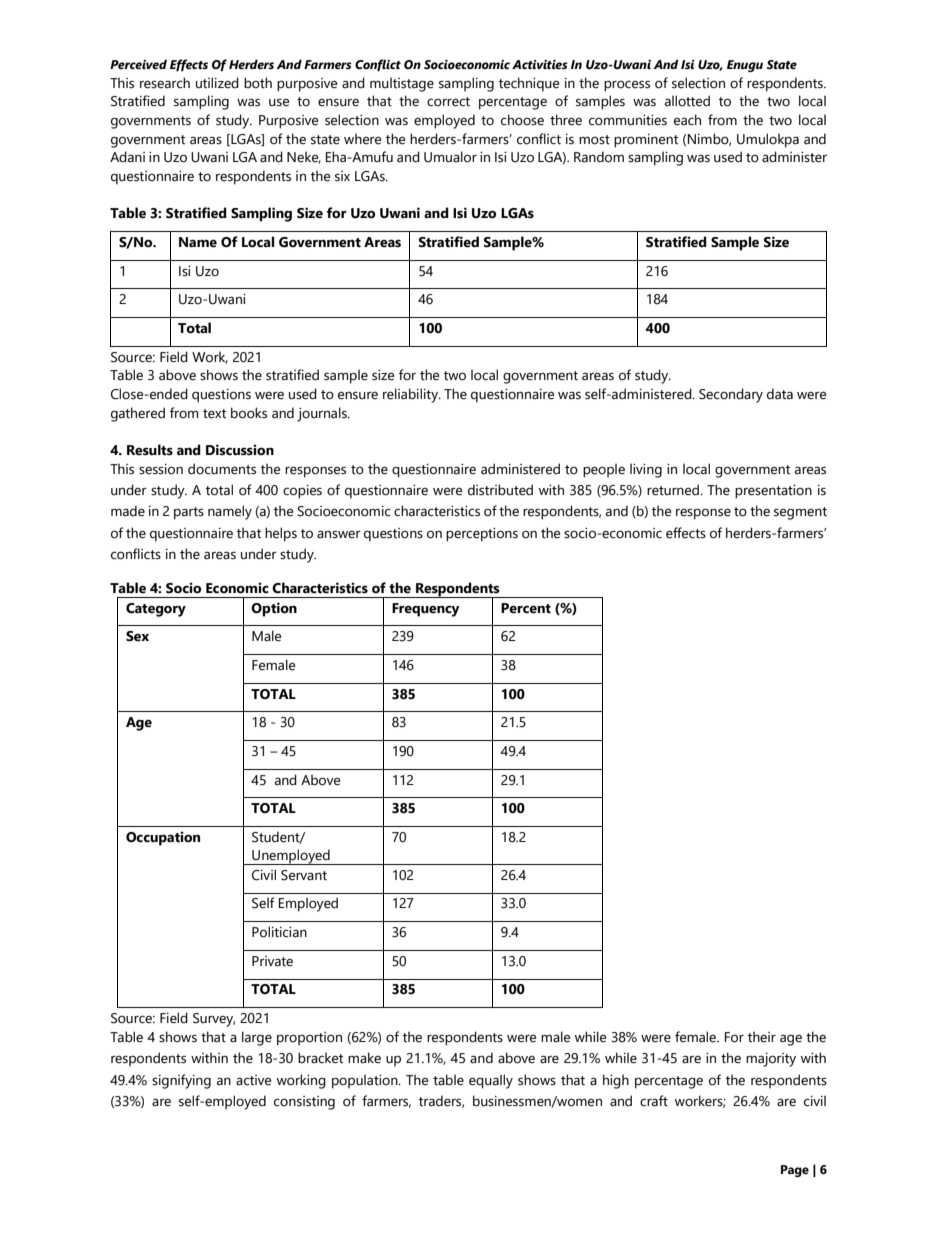  What do you see at coordinates (240, 450) in the screenshot?
I see `Discussion` at bounding box center [240, 450].
